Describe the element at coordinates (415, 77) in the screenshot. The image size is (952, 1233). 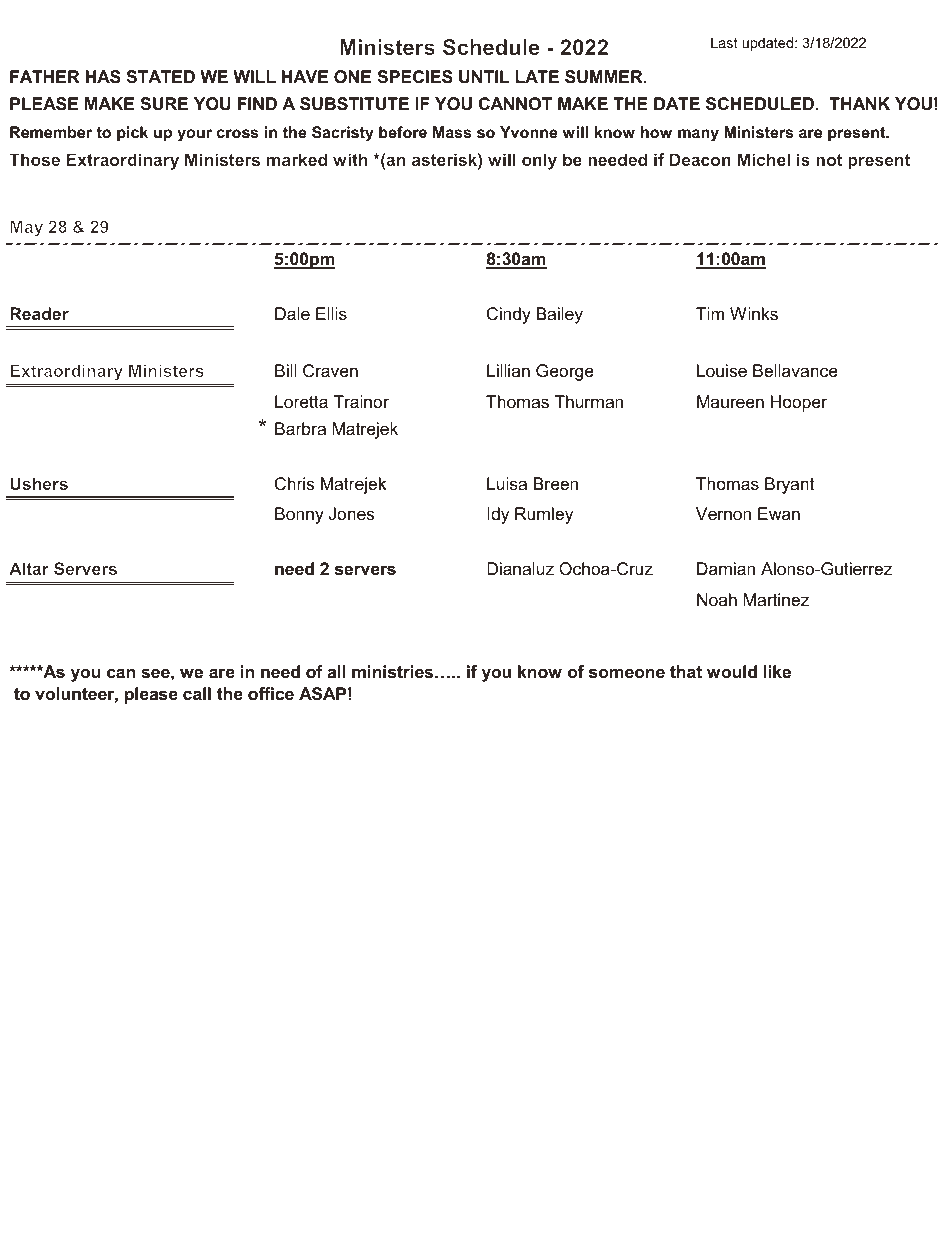
I see `SPECIES` at that location.
